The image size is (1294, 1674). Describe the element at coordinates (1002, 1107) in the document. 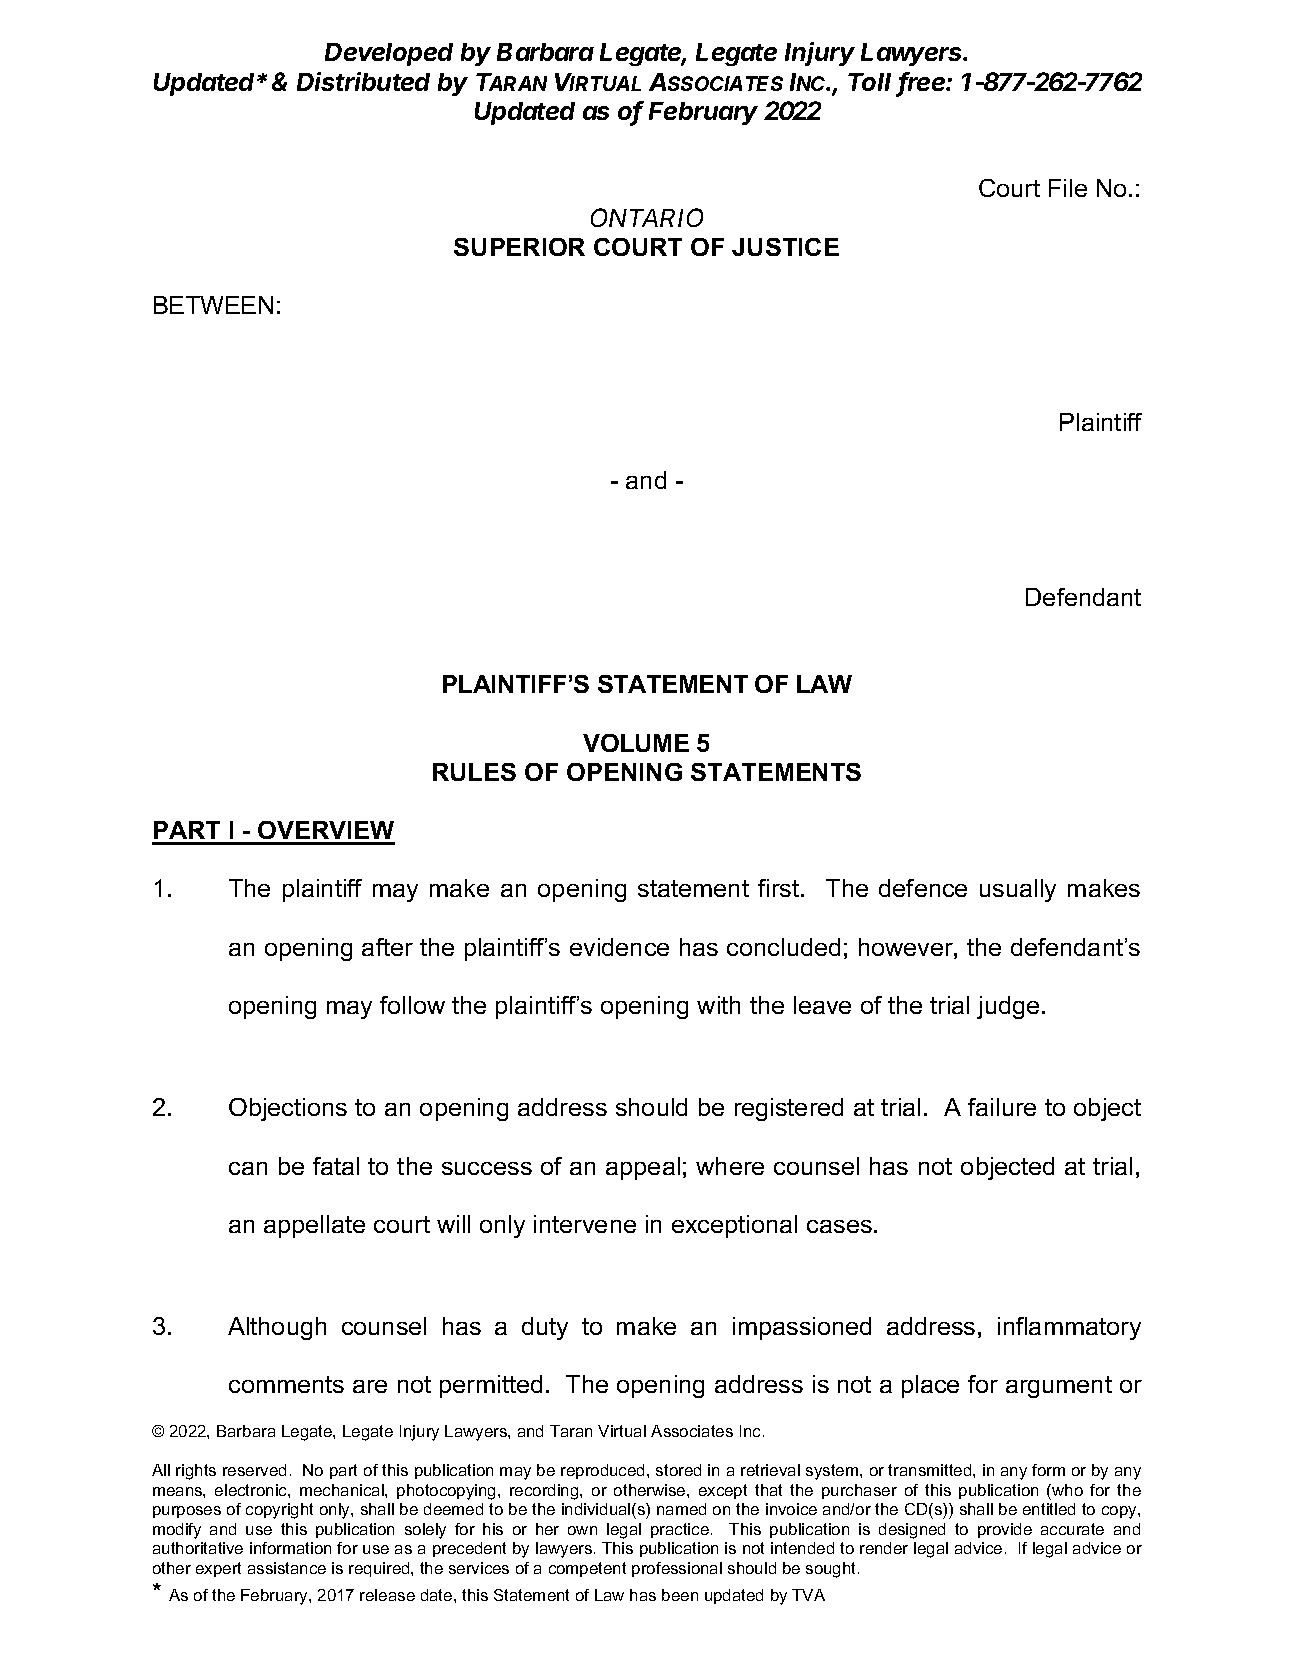

I see `failure` at that location.
